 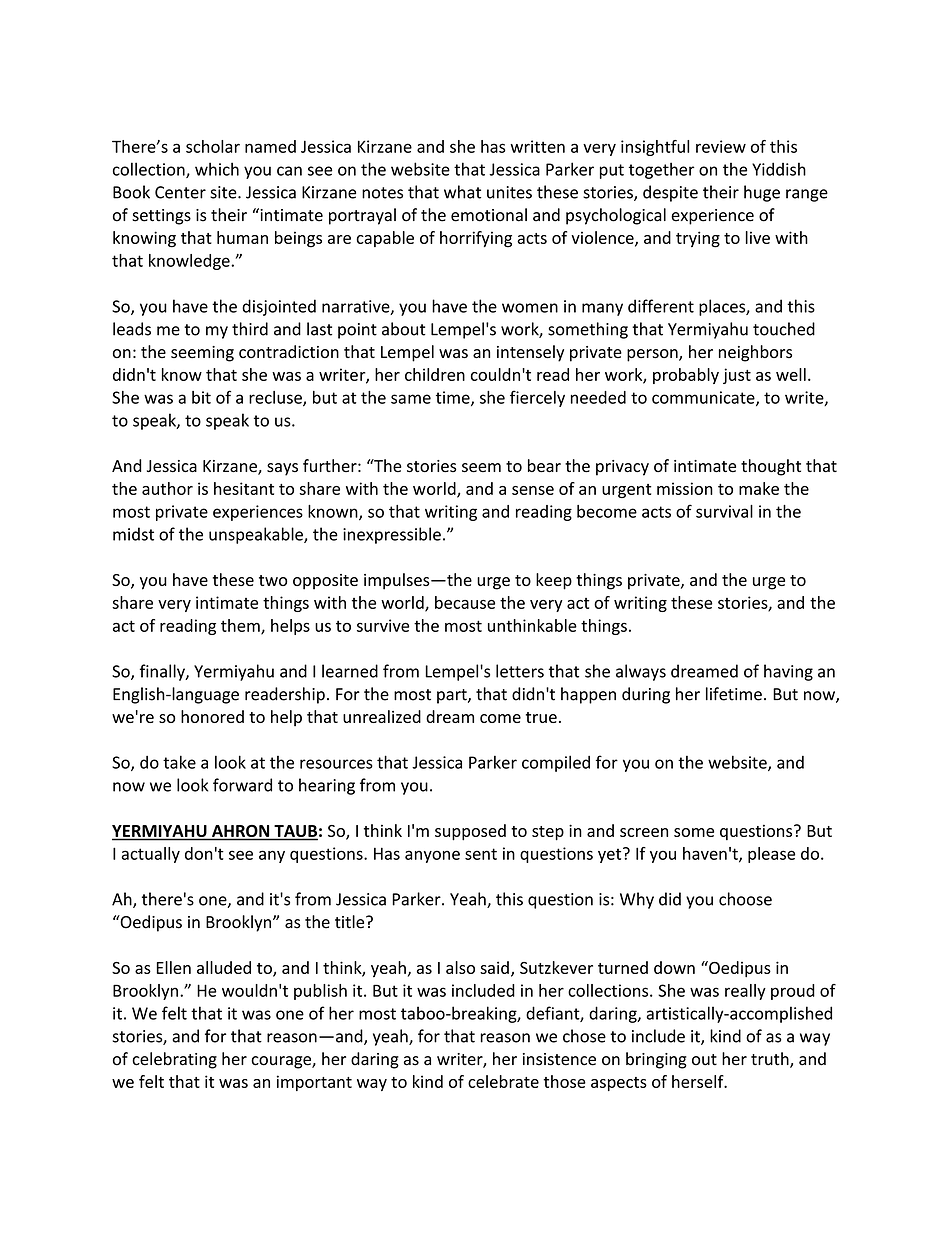 I want to click on celebrate, so click(x=503, y=1081).
